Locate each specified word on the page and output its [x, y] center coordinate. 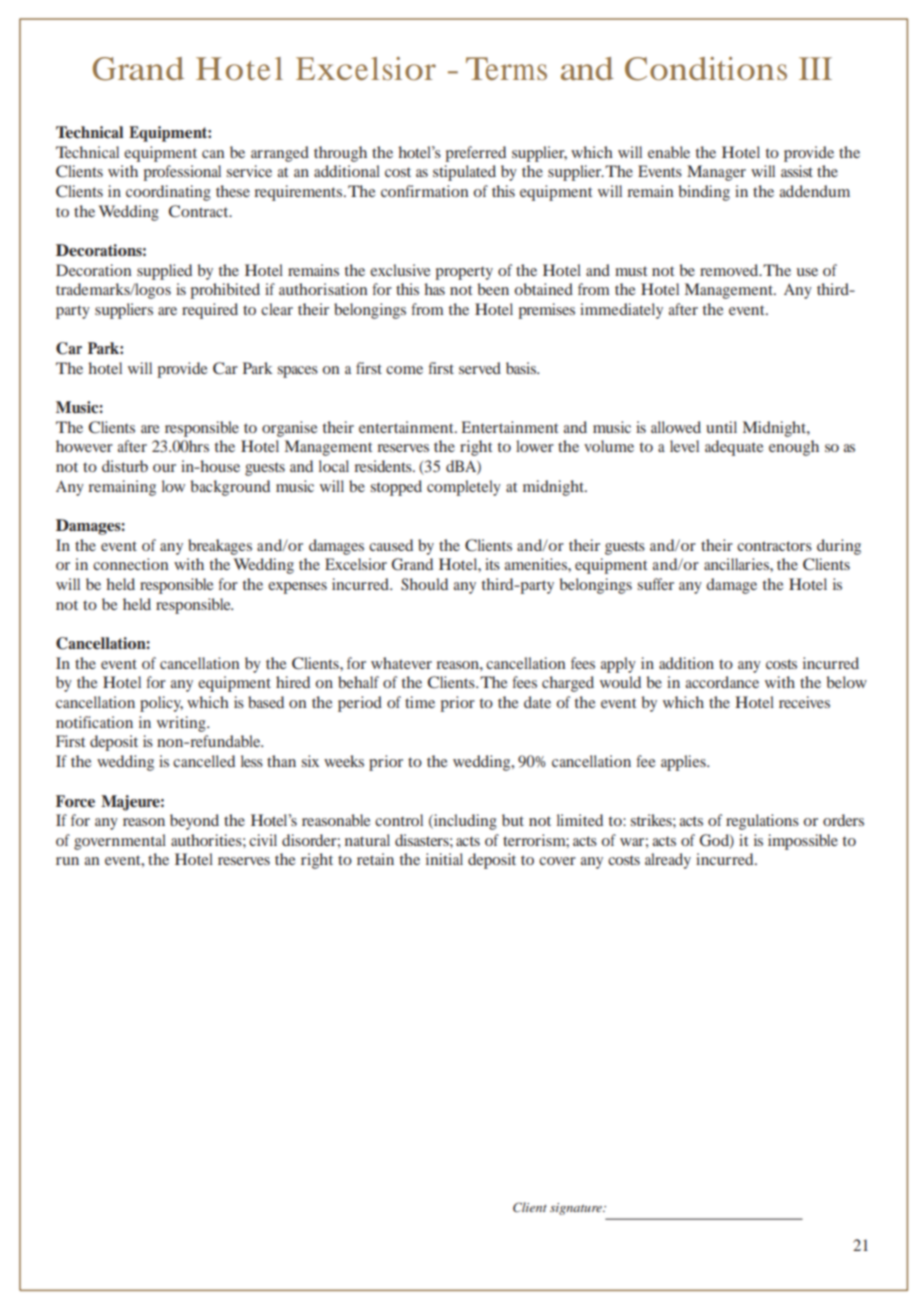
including [464, 822]
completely [464, 488]
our [164, 468]
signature [577, 1209]
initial [444, 859]
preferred [475, 154]
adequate [734, 448]
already [668, 861]
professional [182, 173]
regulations [762, 822]
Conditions [706, 69]
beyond [194, 822]
